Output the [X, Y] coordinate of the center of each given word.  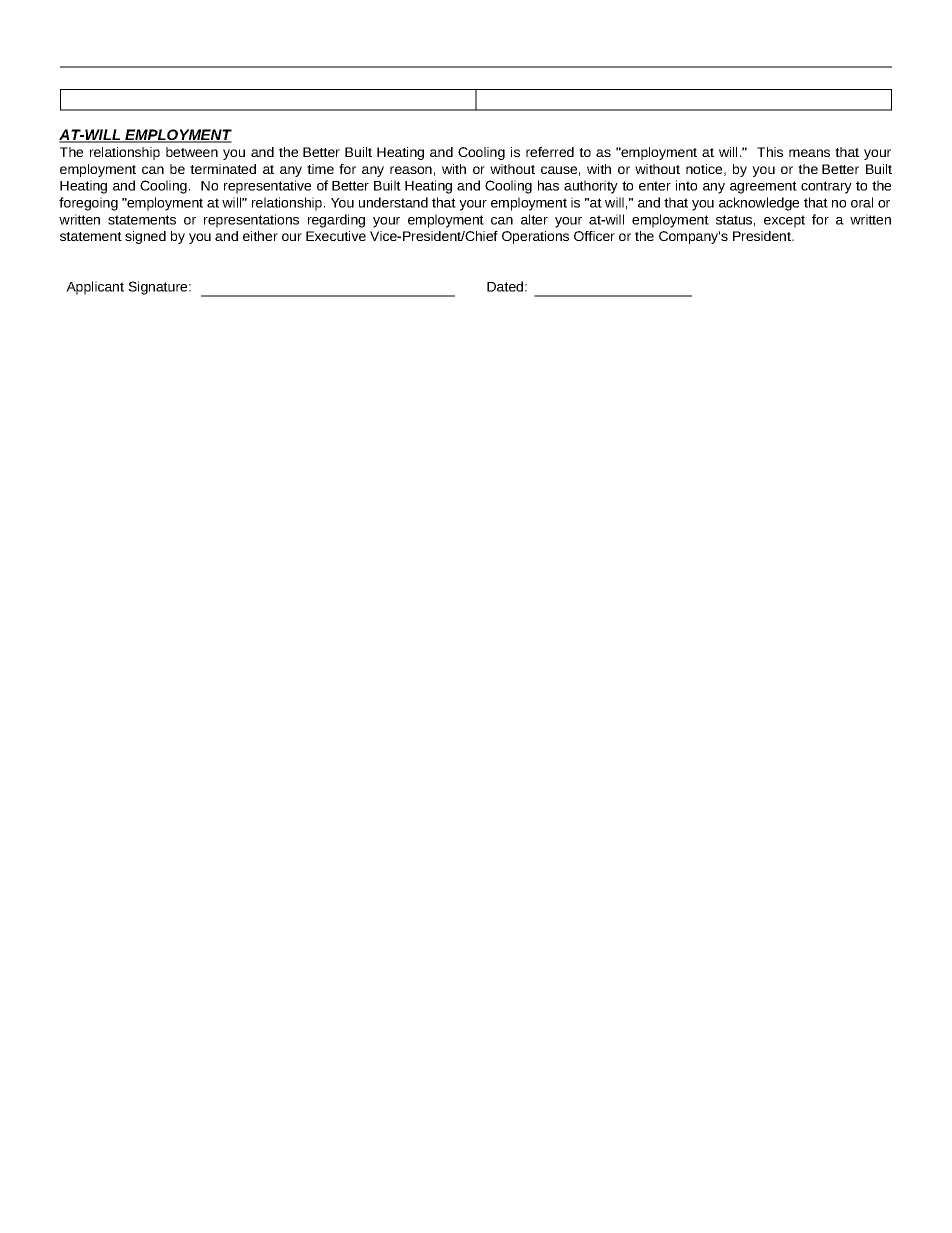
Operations [535, 237]
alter [534, 219]
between [192, 152]
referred [550, 152]
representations [251, 221]
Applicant [95, 288]
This [770, 152]
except [784, 221]
